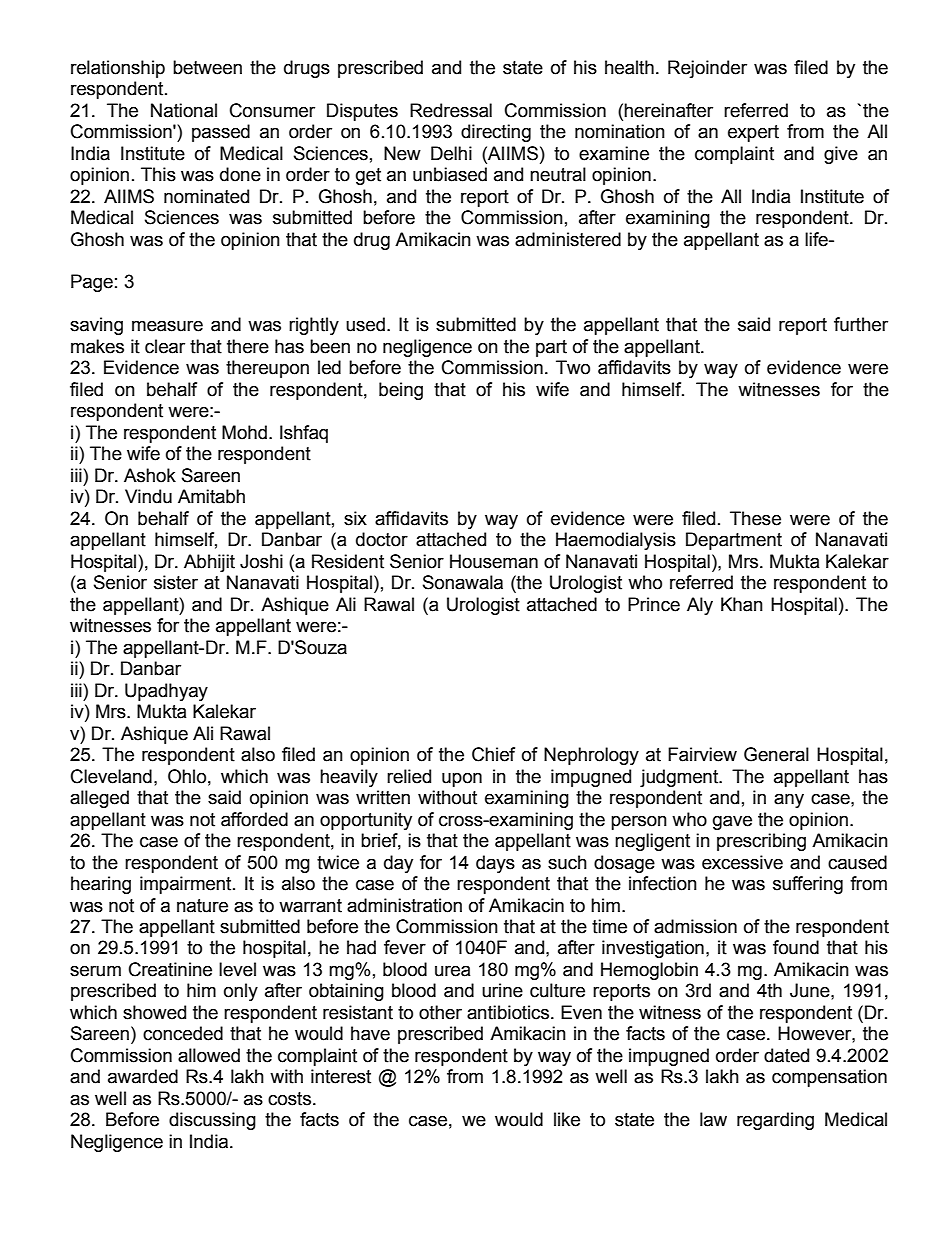  What do you see at coordinates (753, 133) in the document?
I see `expert` at bounding box center [753, 133].
